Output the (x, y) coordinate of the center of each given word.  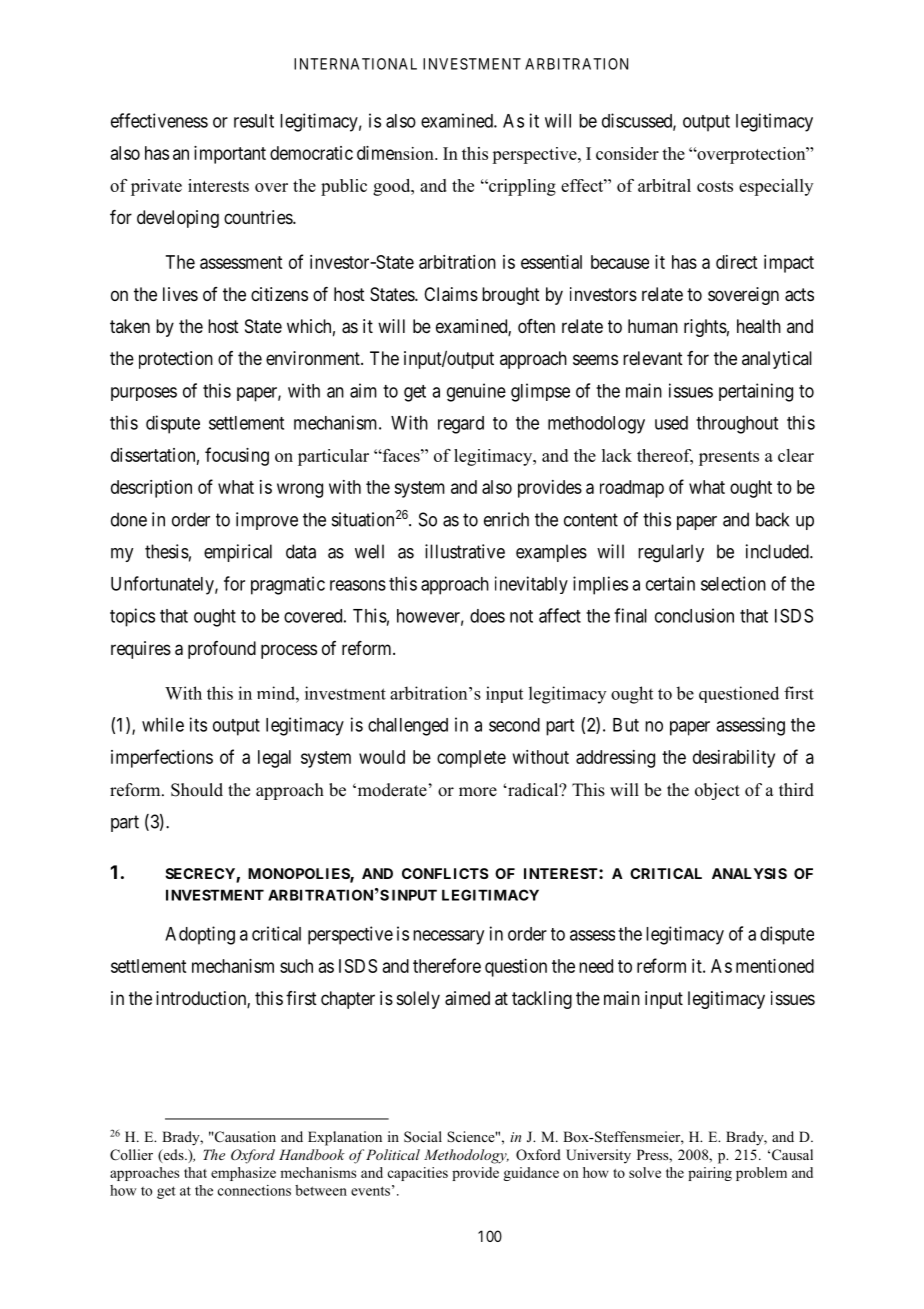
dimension (396, 153)
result (254, 121)
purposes (144, 394)
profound (222, 650)
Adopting (200, 935)
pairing (710, 1174)
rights (705, 328)
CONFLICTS (445, 873)
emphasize (243, 1174)
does (487, 616)
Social (423, 1137)
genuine (476, 392)
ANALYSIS (749, 873)
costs (715, 186)
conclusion (694, 615)
